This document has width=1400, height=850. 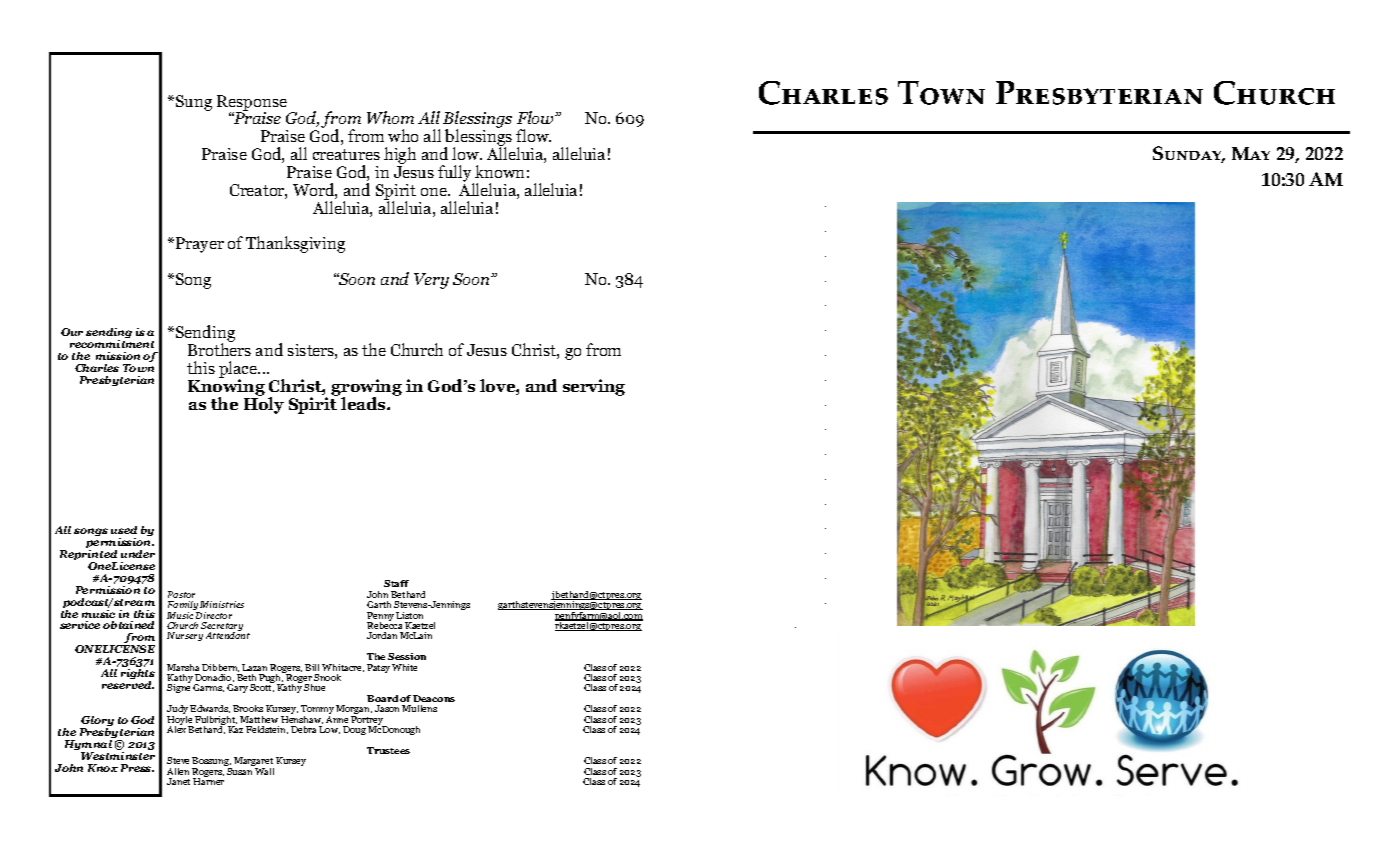 I want to click on Sunday, so click(x=1188, y=154).
